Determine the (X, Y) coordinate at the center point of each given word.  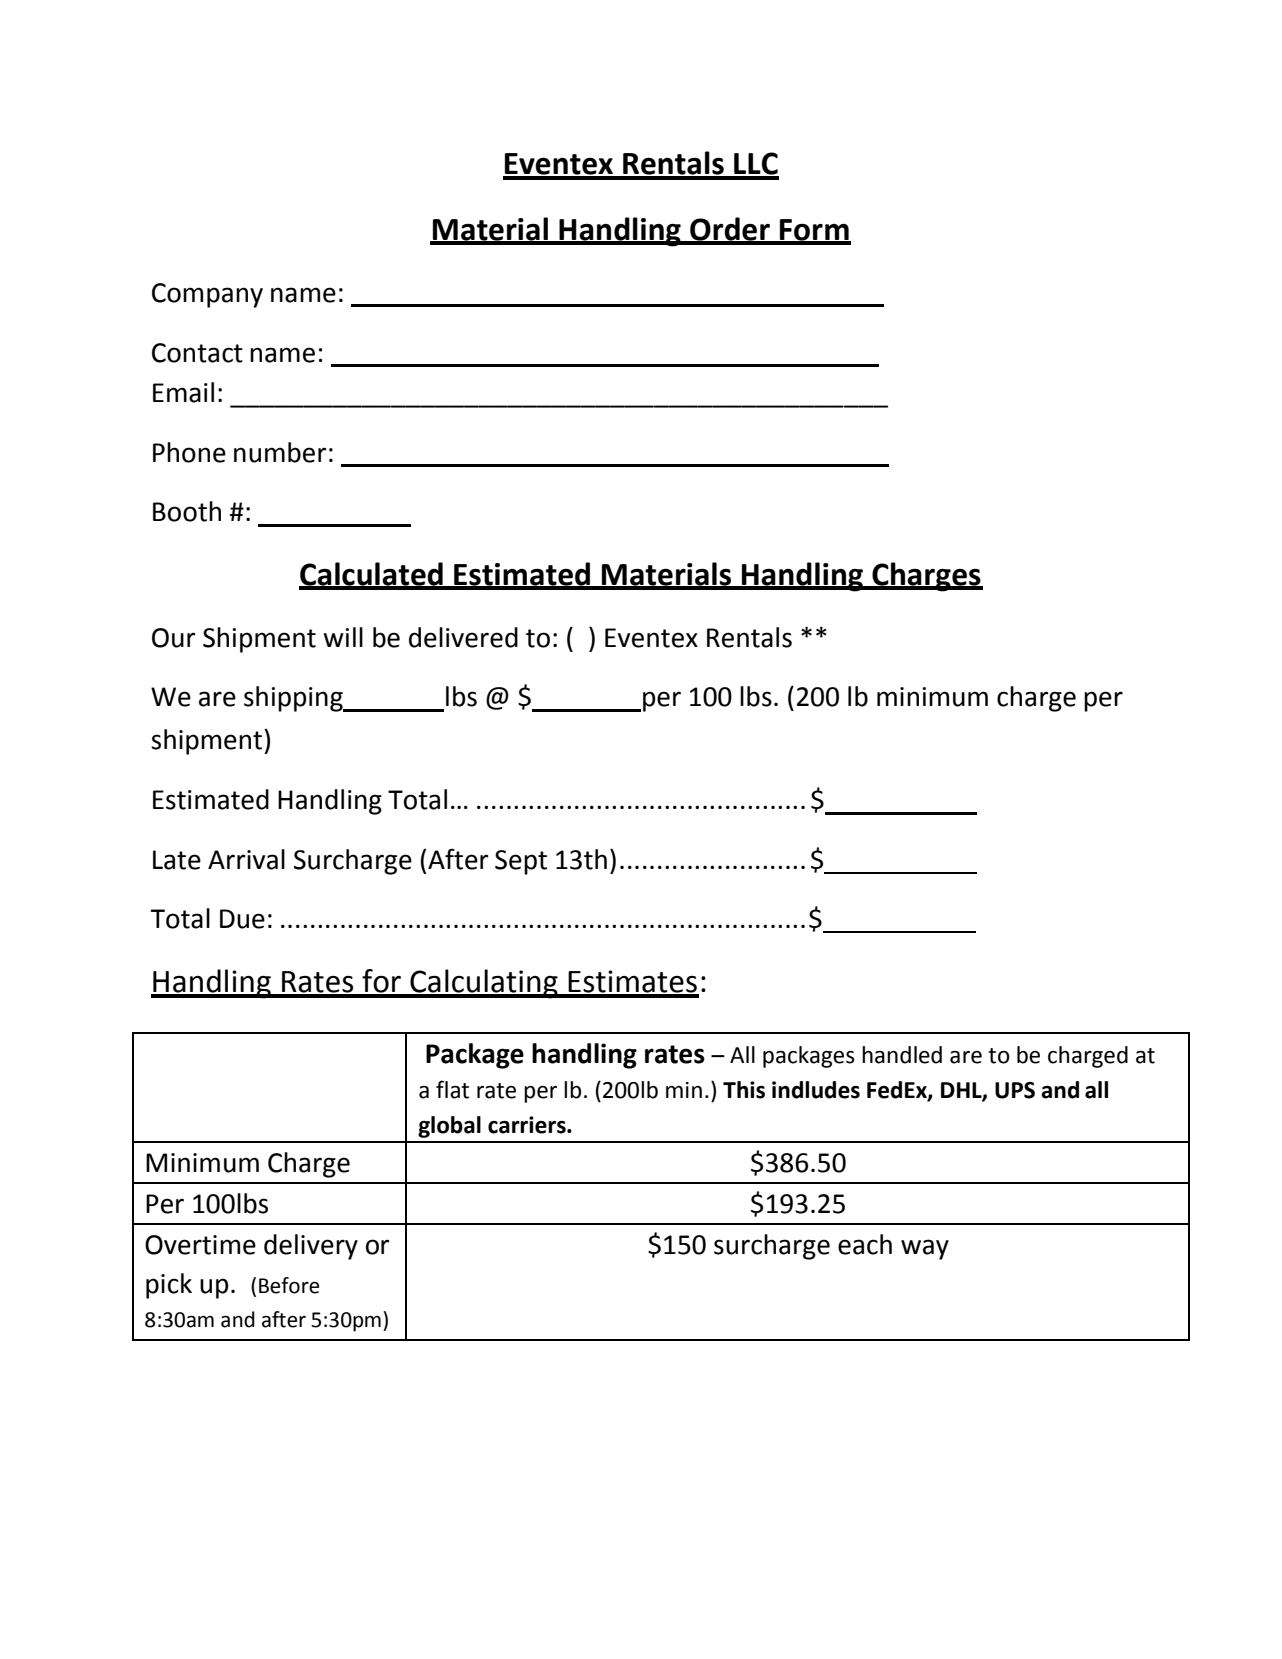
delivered (463, 637)
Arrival (246, 859)
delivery (311, 1247)
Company (207, 295)
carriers (528, 1125)
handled (902, 1055)
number (280, 452)
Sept (521, 862)
